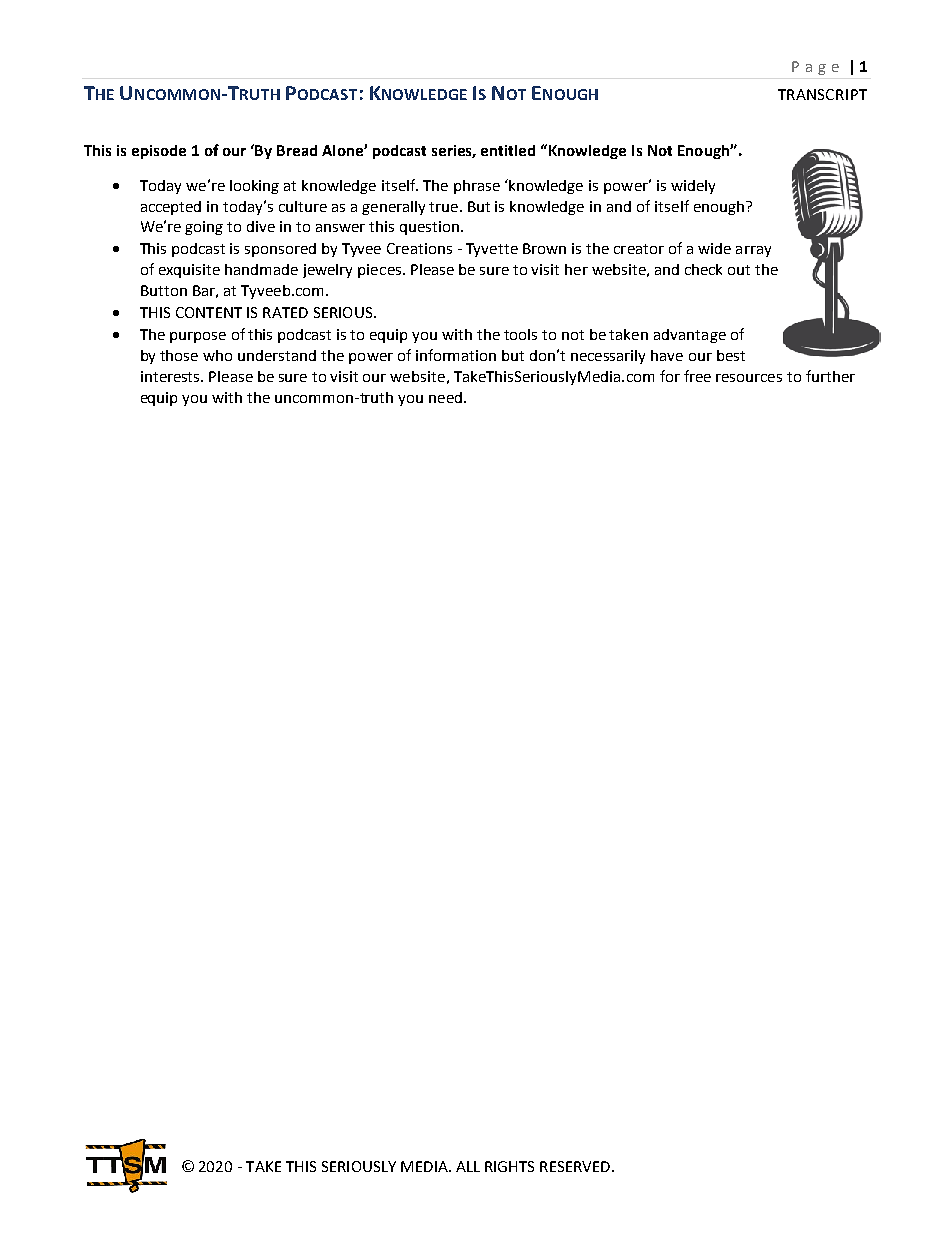 The width and height of the screenshot is (952, 1233). I want to click on entitled, so click(508, 150).
